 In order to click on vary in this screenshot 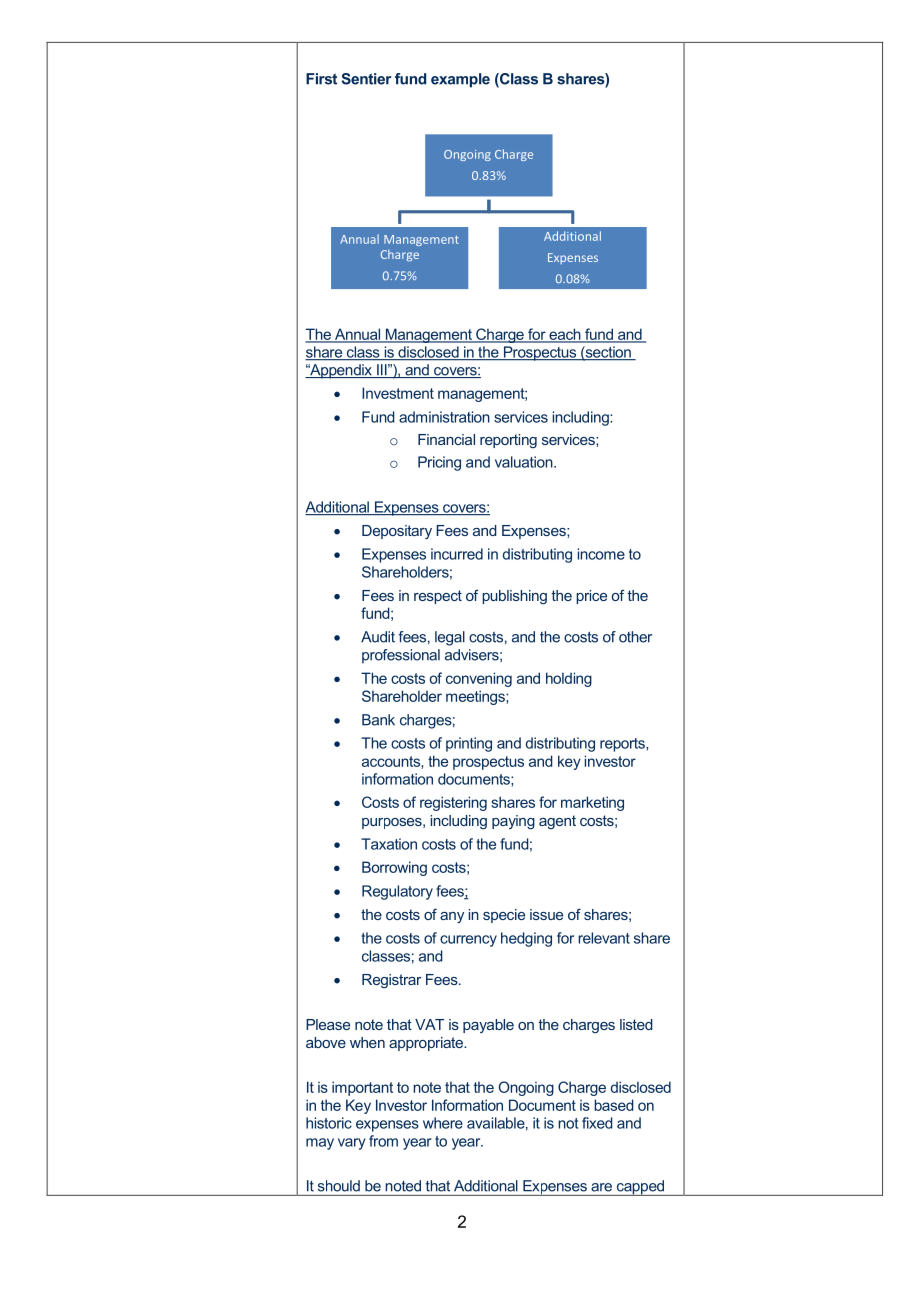, I will do `click(352, 1144)`.
